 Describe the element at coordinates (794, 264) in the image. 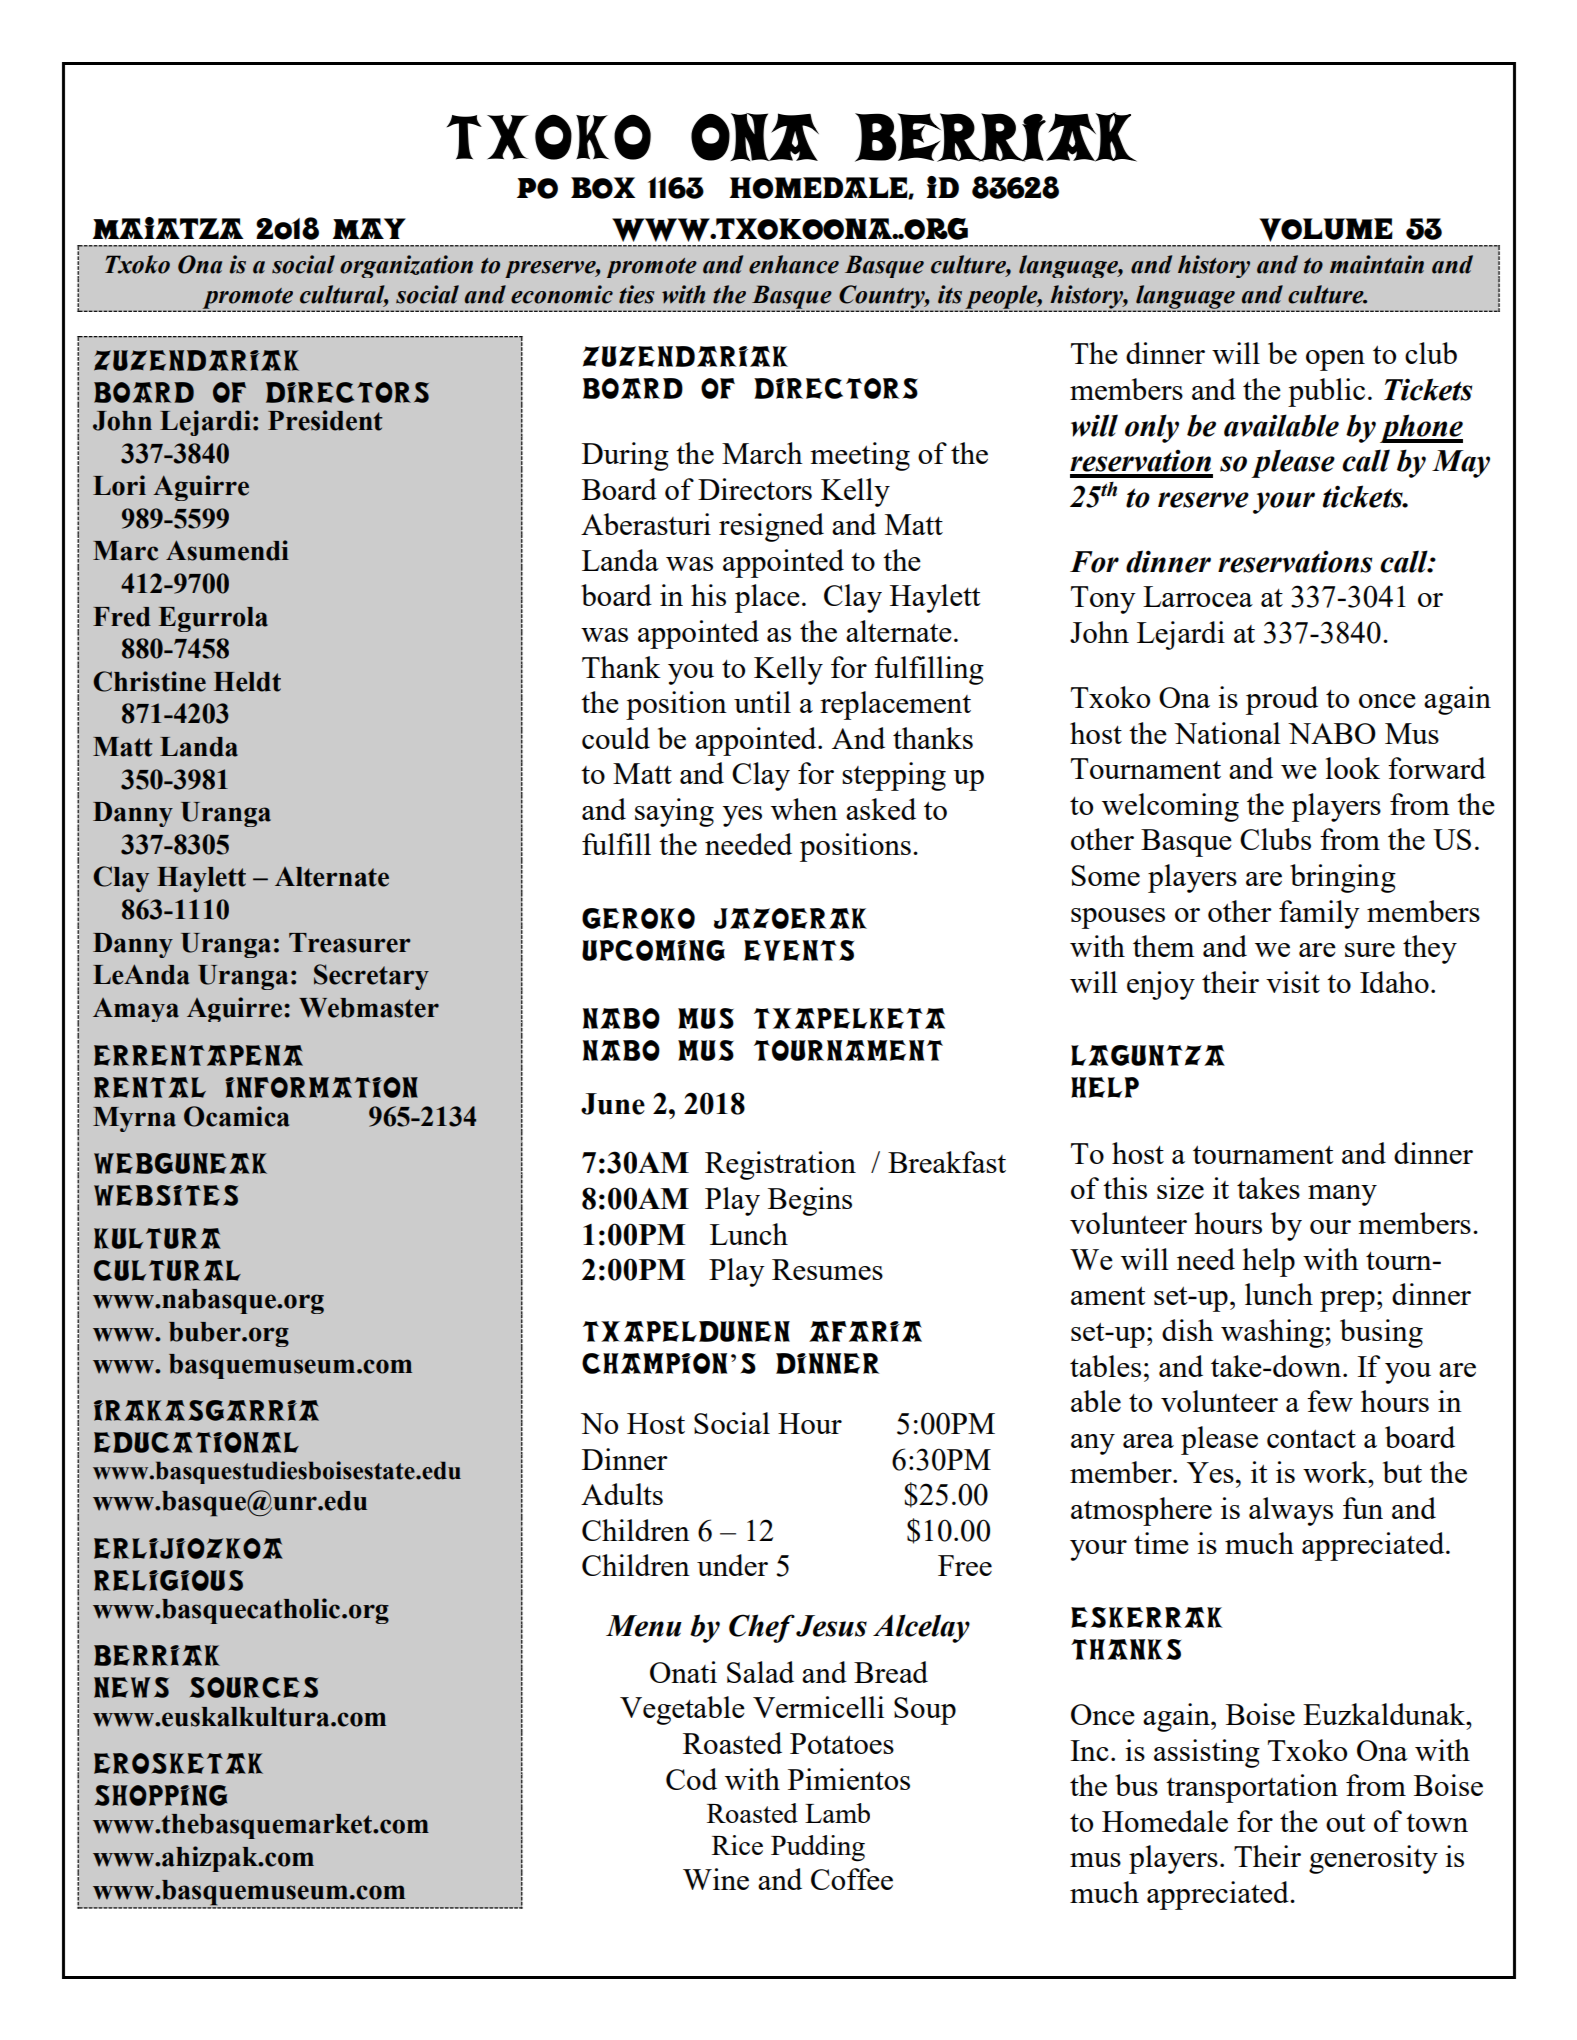

I see `enhance` at that location.
